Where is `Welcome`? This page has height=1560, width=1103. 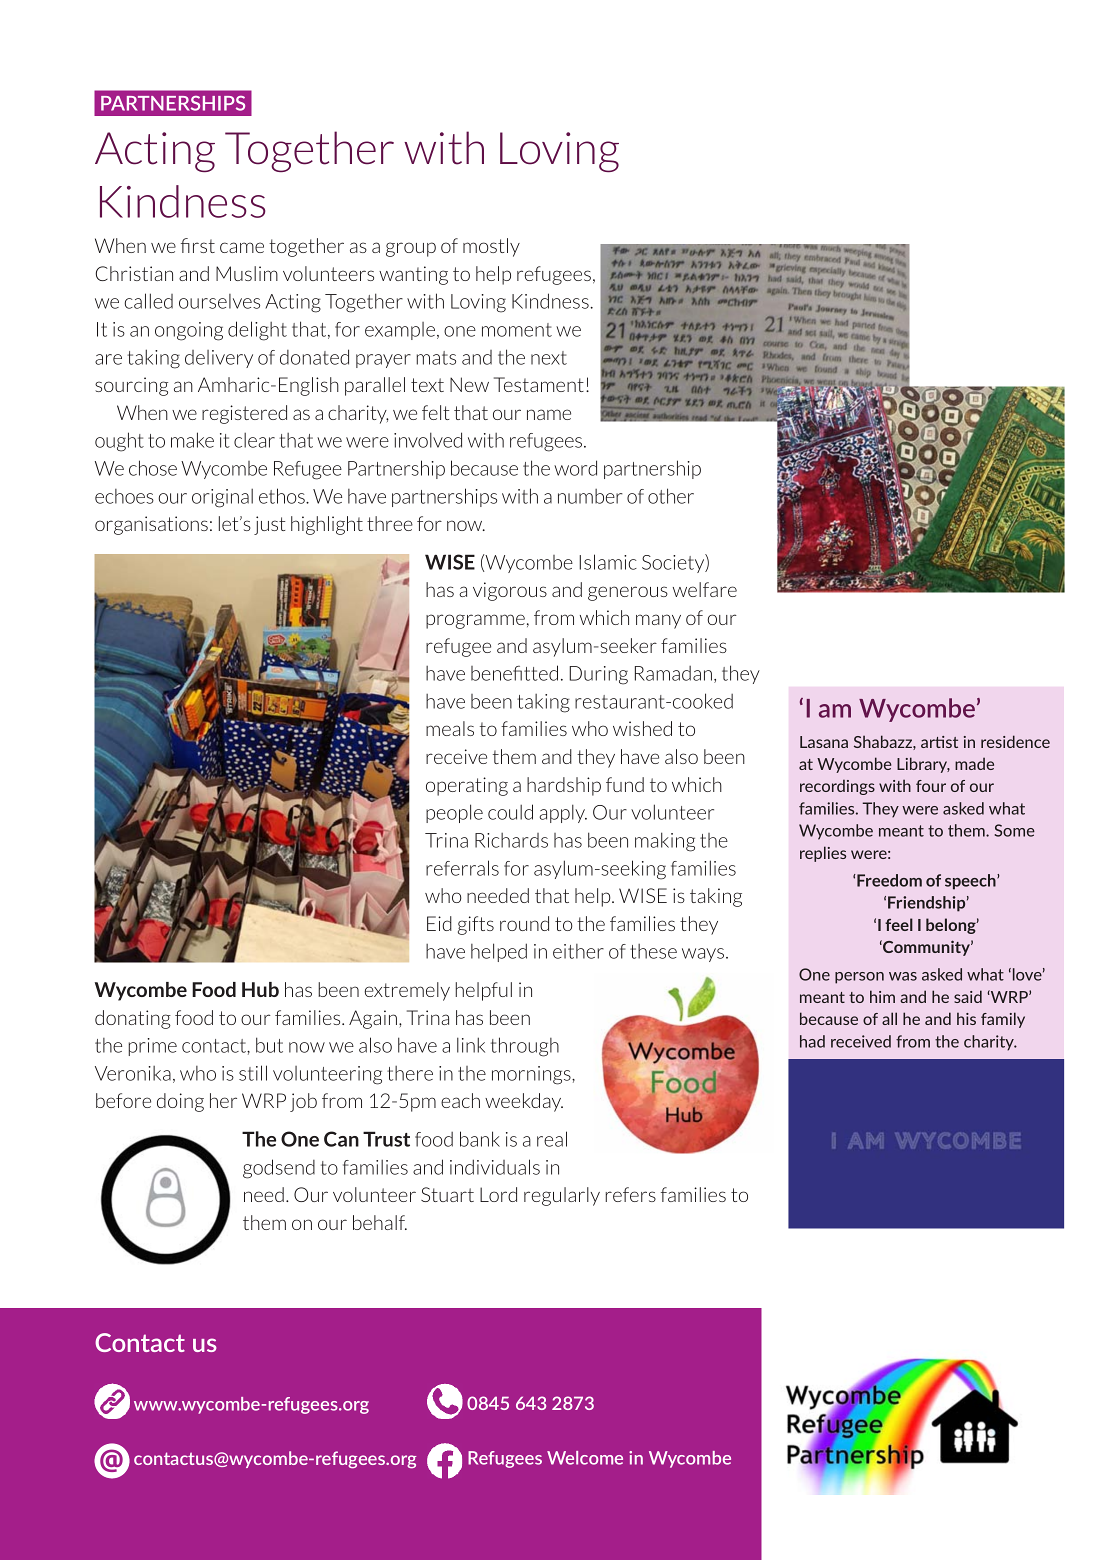
Welcome is located at coordinates (585, 1458).
